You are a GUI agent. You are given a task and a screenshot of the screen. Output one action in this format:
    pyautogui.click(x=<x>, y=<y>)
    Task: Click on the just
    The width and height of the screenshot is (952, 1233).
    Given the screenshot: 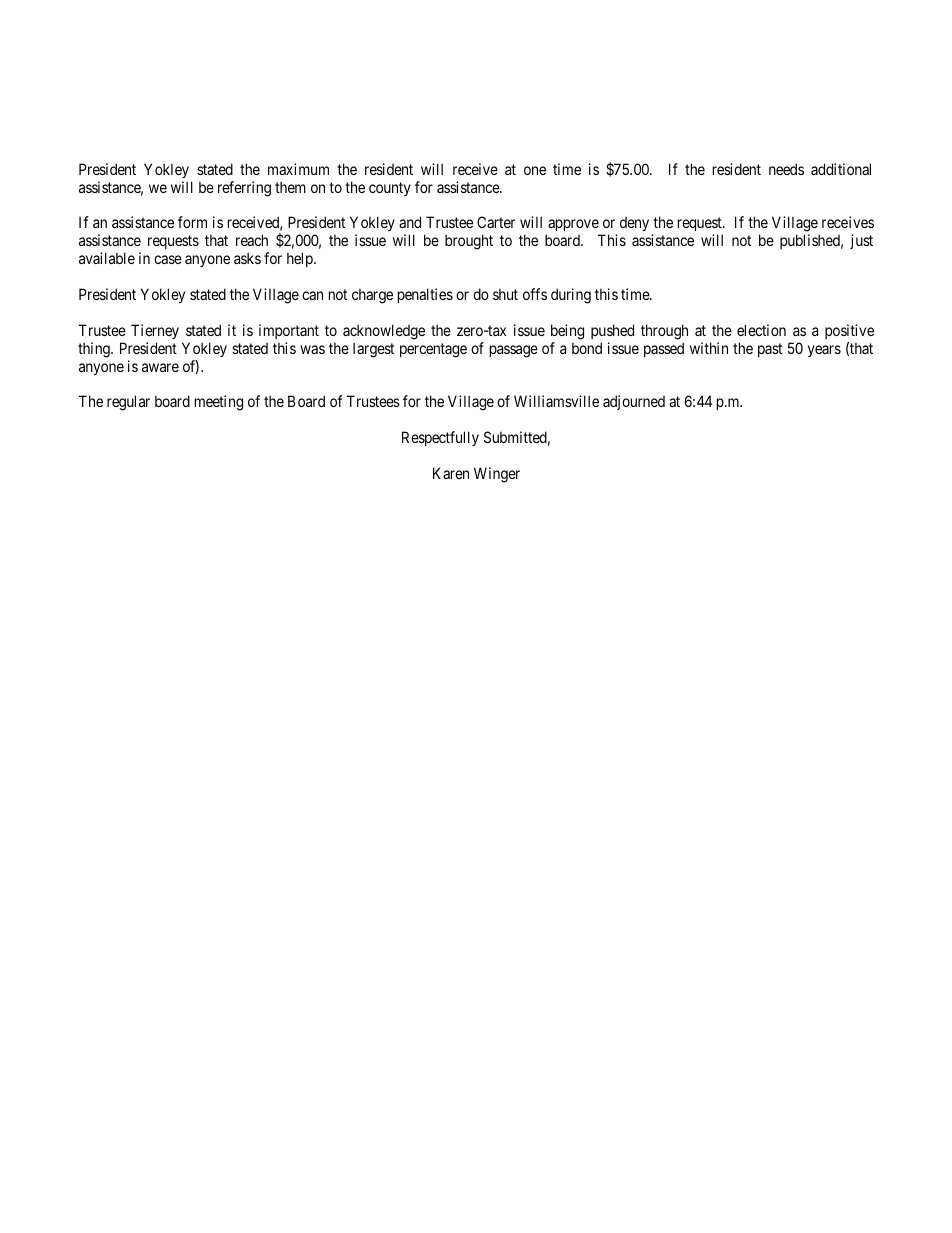 What is the action you would take?
    pyautogui.click(x=861, y=241)
